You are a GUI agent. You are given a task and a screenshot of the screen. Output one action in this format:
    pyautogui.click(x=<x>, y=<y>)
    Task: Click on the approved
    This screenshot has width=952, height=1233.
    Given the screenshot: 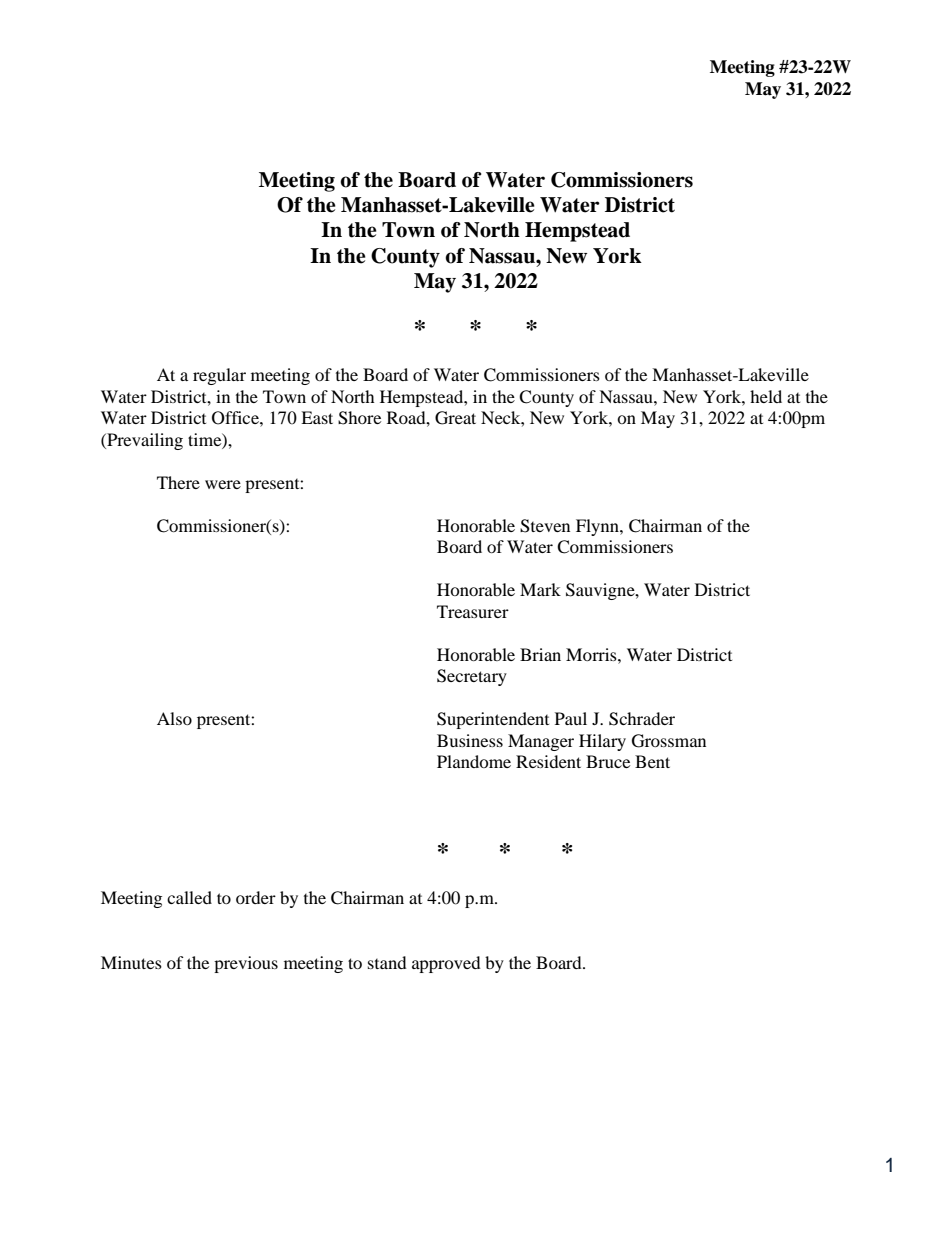 What is the action you would take?
    pyautogui.click(x=446, y=964)
